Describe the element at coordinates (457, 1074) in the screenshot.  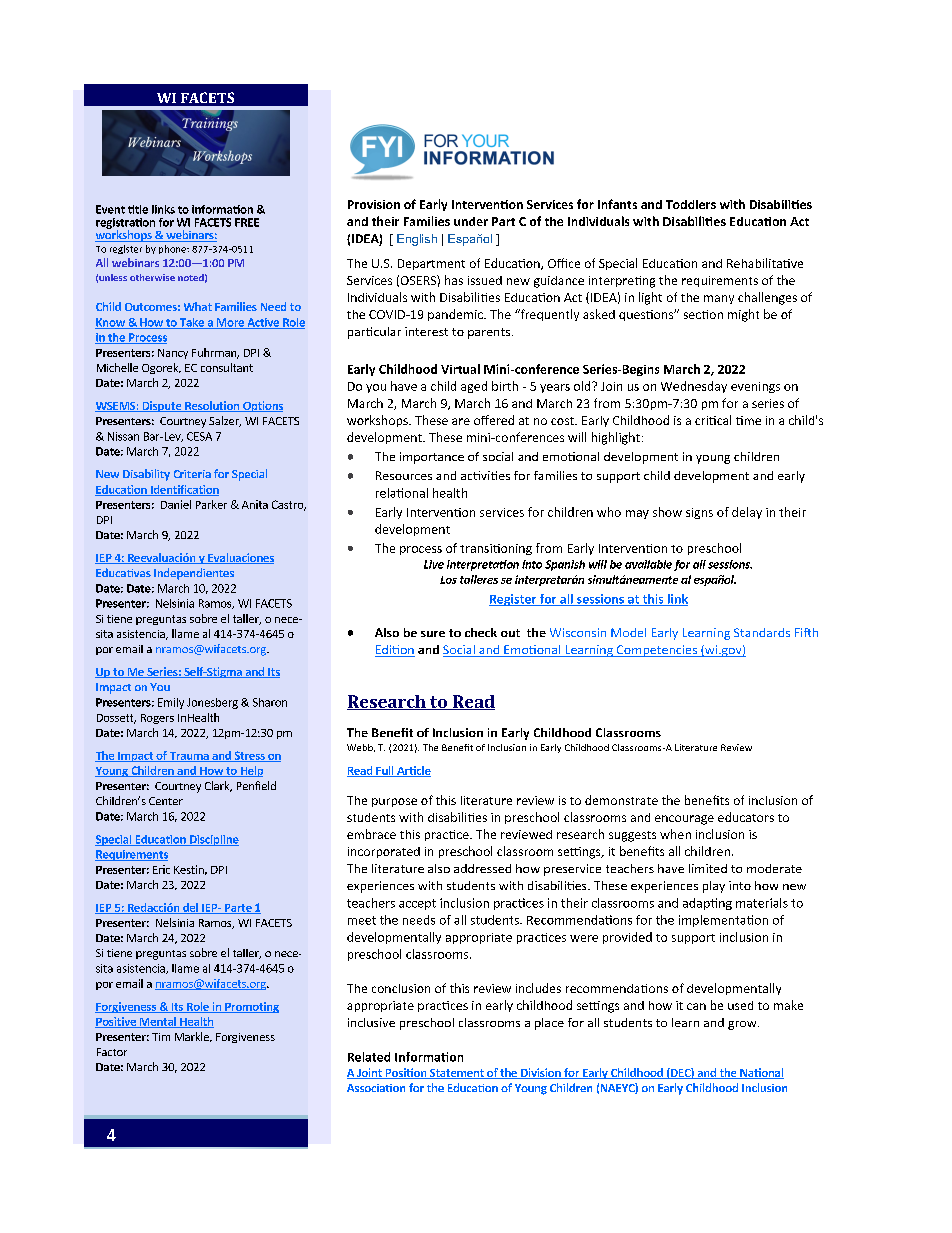
I see `Statement` at that location.
